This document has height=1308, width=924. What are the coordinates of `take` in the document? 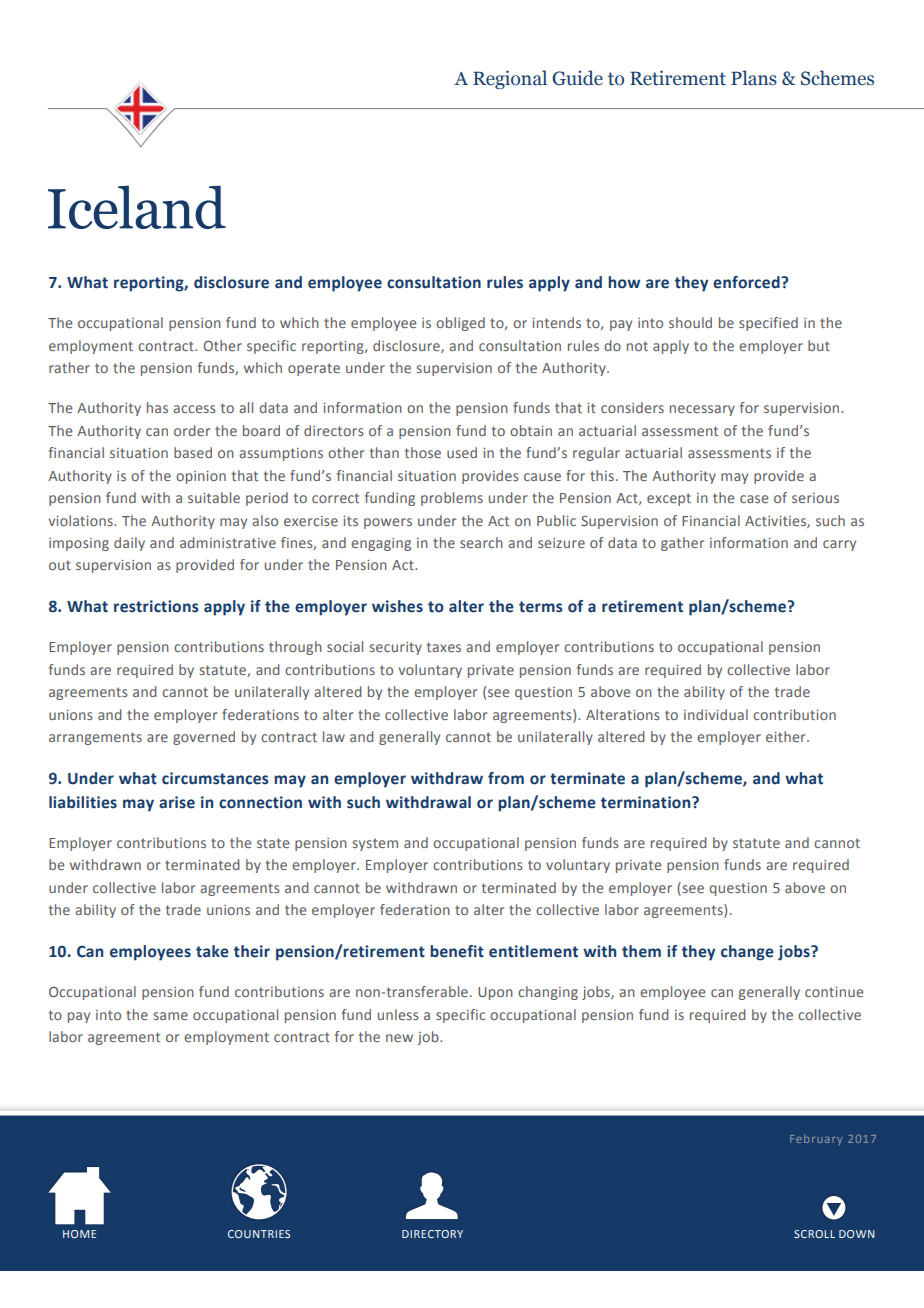 It's located at (212, 951).
